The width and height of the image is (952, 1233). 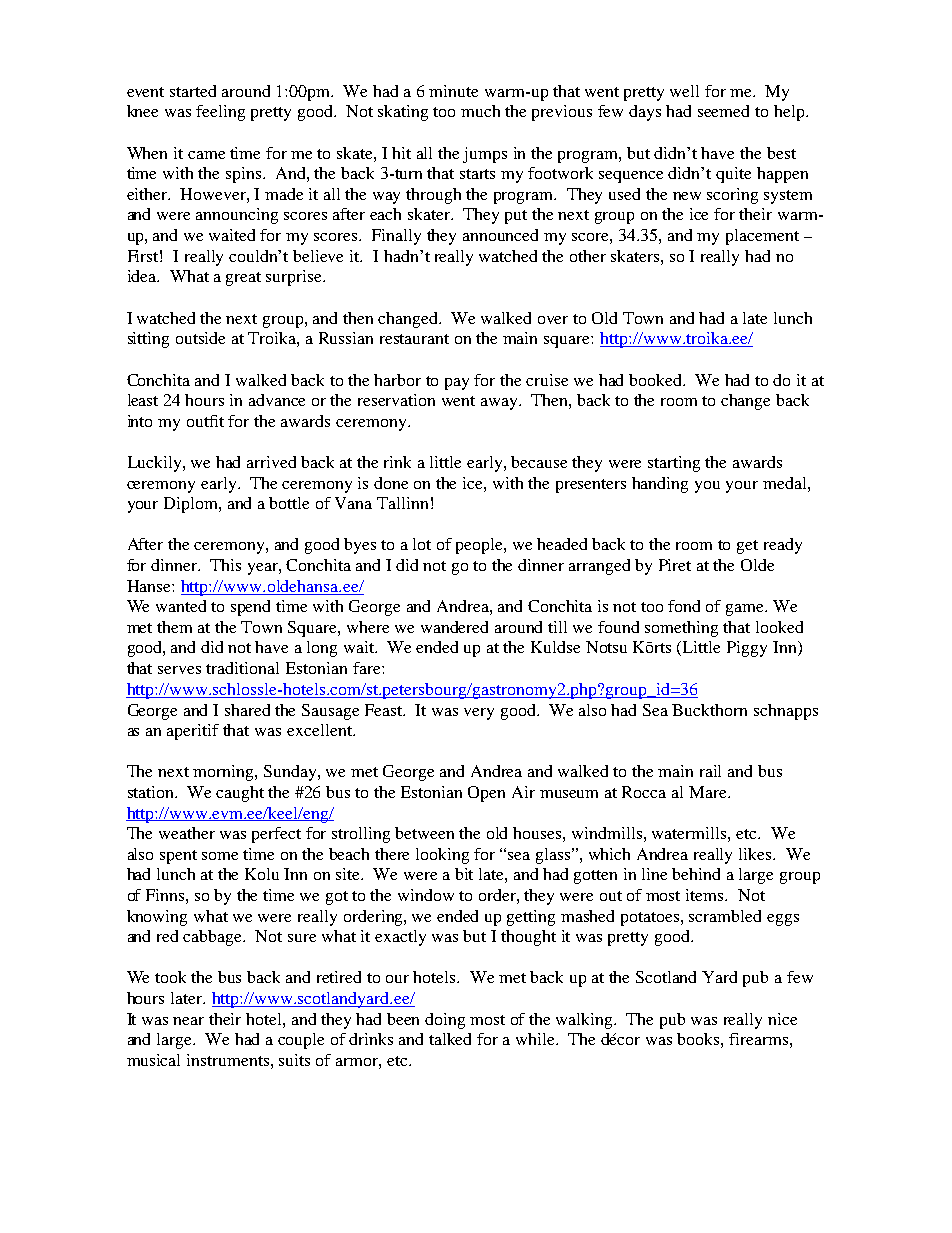 What do you see at coordinates (454, 627) in the image?
I see `wandered` at bounding box center [454, 627].
